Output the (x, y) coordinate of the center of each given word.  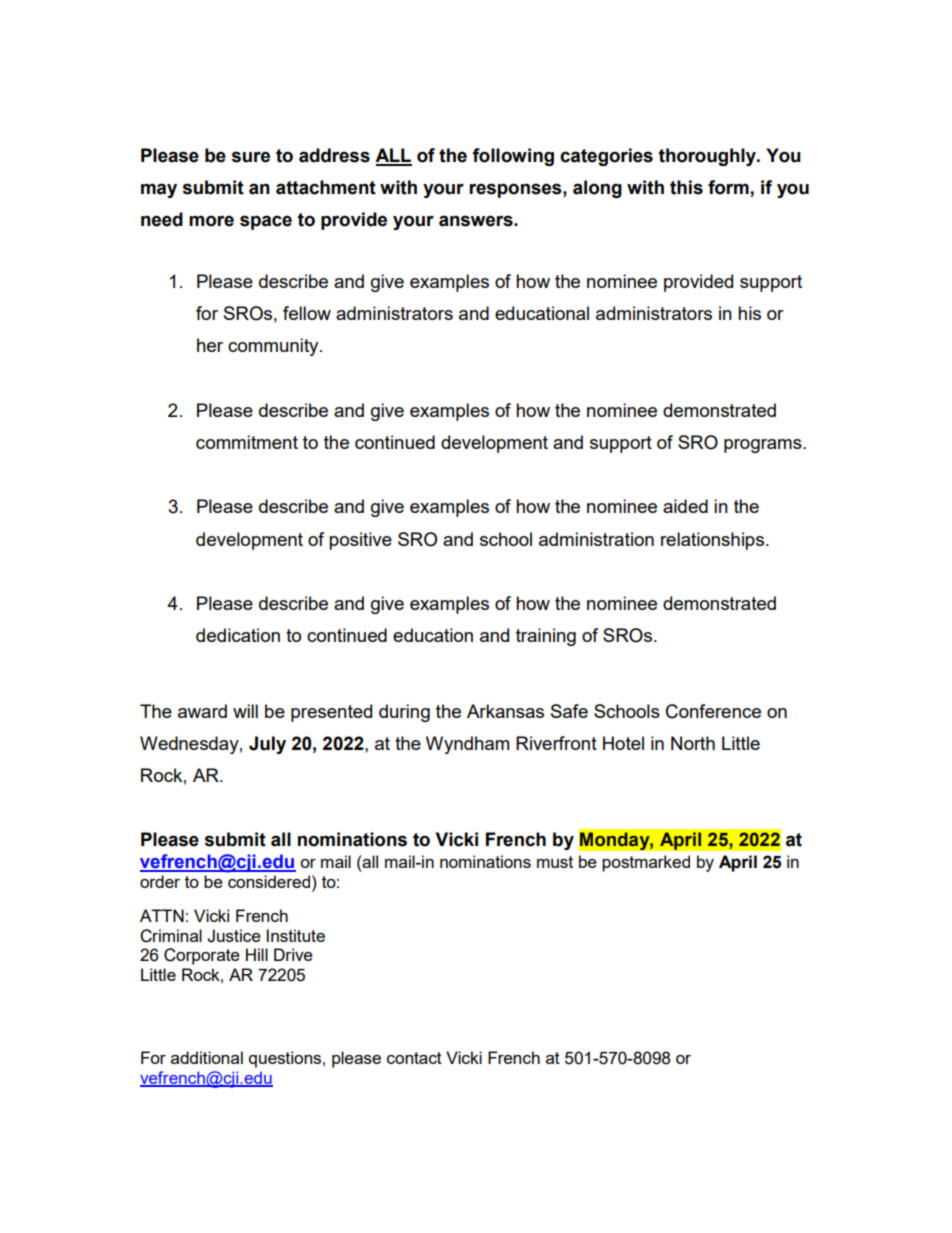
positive (360, 541)
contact (414, 1058)
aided (685, 506)
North (693, 743)
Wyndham (467, 745)
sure (251, 157)
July (267, 745)
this (686, 187)
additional (207, 1057)
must (555, 862)
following (513, 157)
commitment (247, 442)
